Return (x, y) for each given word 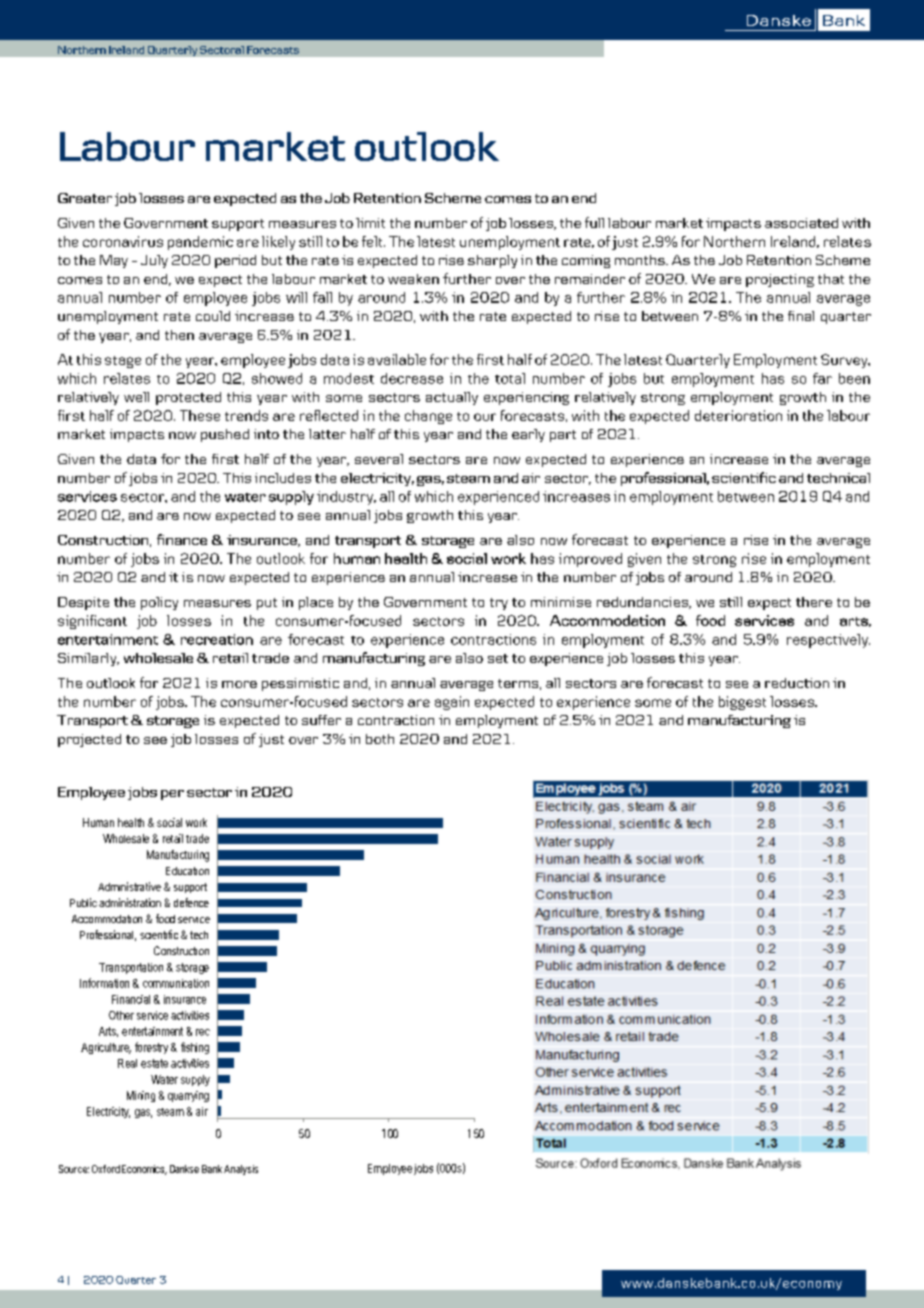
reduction (797, 683)
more (239, 684)
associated (801, 223)
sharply (492, 261)
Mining (141, 1096)
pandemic (200, 243)
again (452, 703)
